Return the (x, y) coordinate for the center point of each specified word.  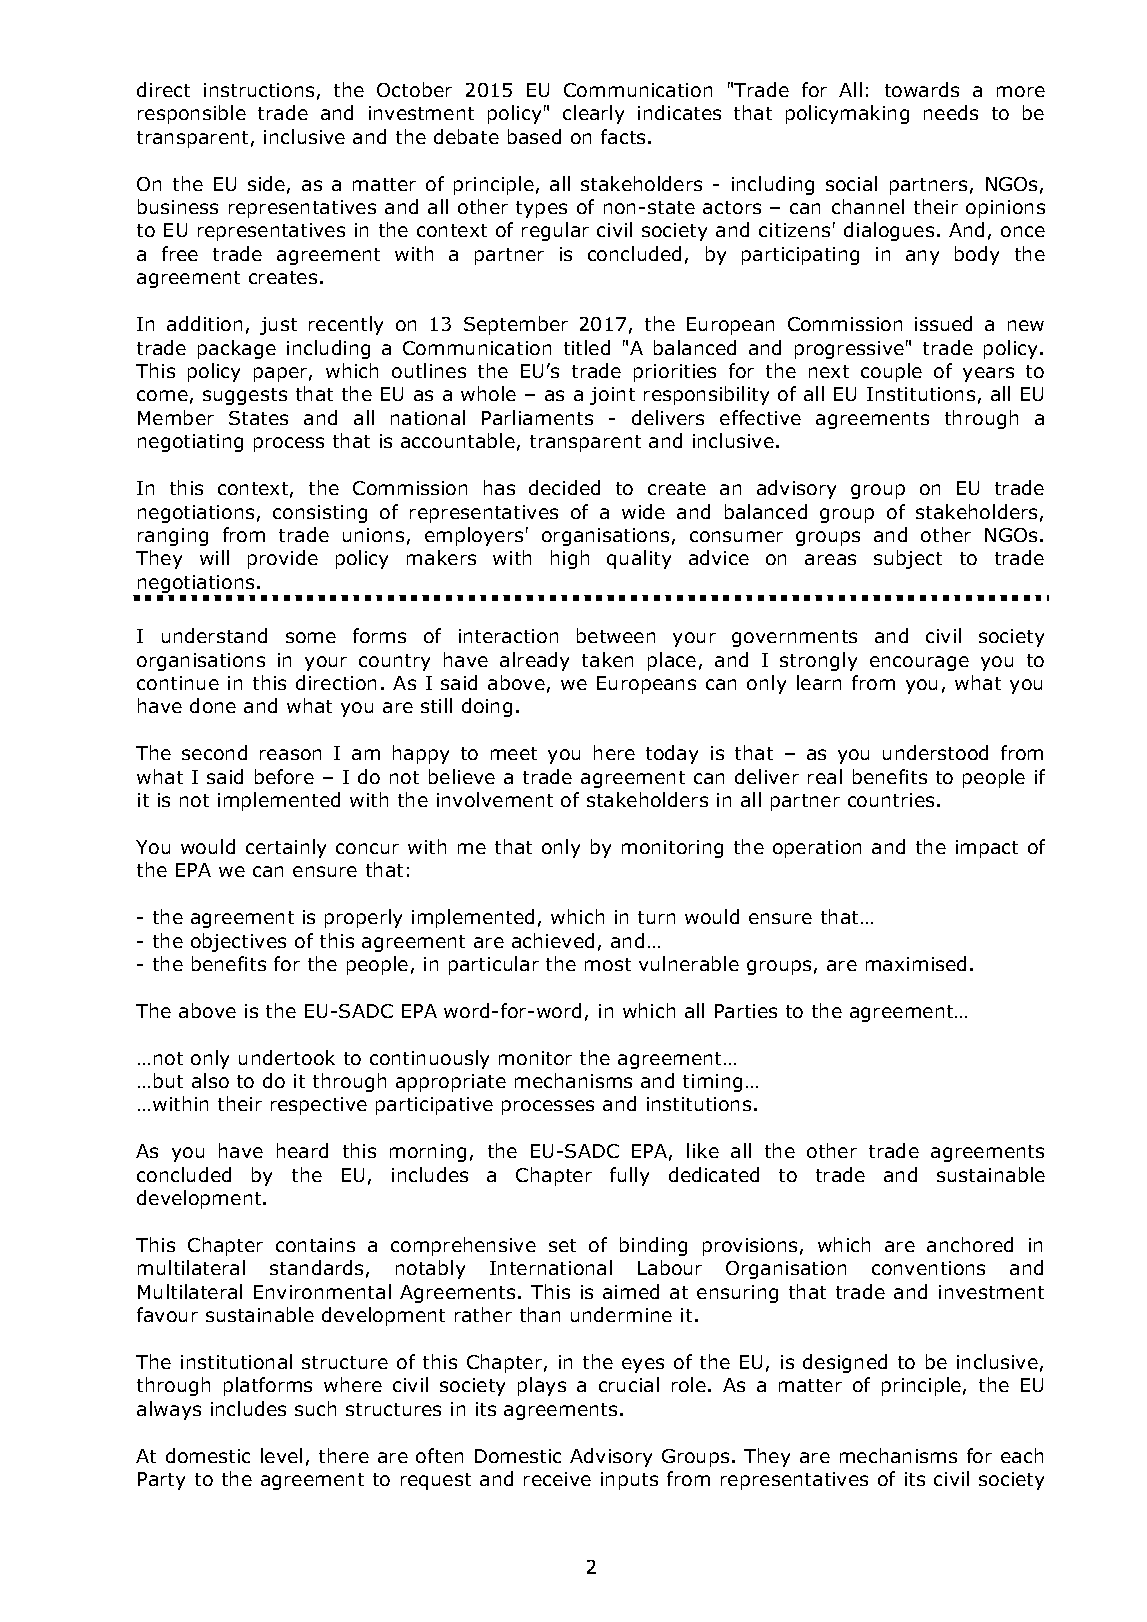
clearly (593, 114)
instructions (259, 90)
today (672, 754)
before (284, 776)
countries (891, 800)
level (281, 1455)
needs (951, 112)
